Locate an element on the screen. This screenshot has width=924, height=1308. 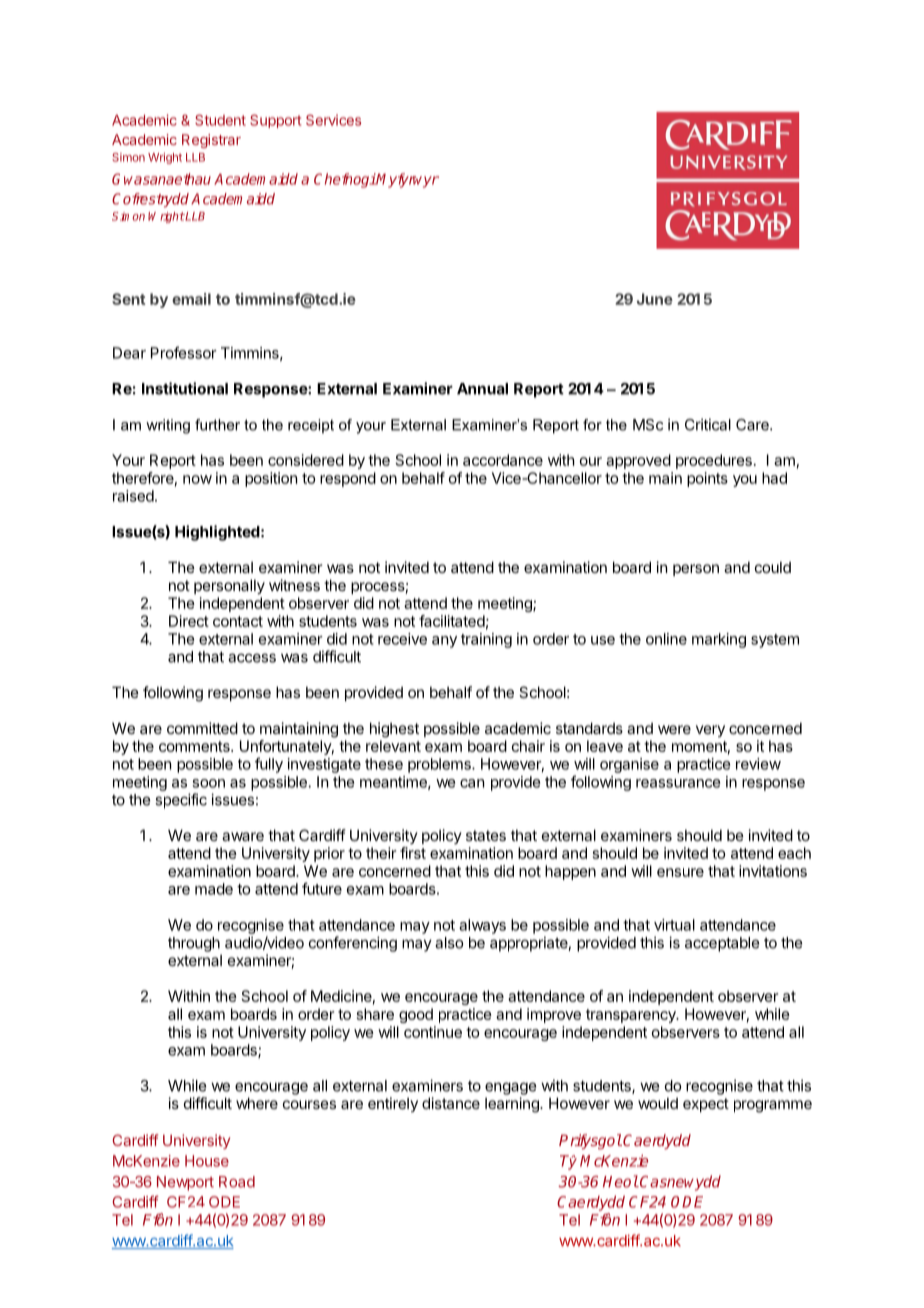
made is located at coordinates (214, 889).
